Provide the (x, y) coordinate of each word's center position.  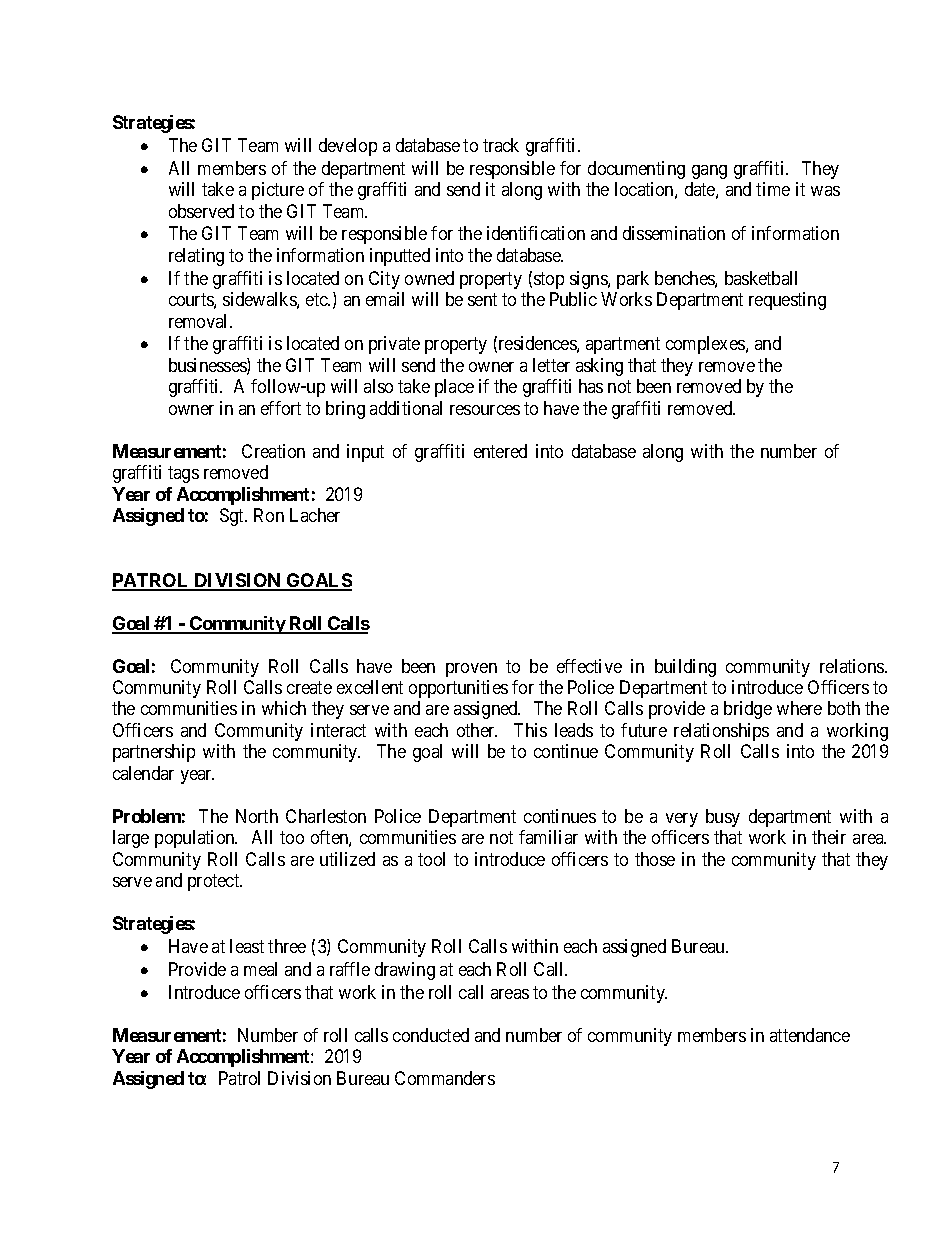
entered (500, 451)
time (773, 189)
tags (183, 475)
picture (278, 191)
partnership (154, 753)
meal (260, 969)
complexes (706, 345)
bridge (748, 710)
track (501, 145)
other (477, 730)
